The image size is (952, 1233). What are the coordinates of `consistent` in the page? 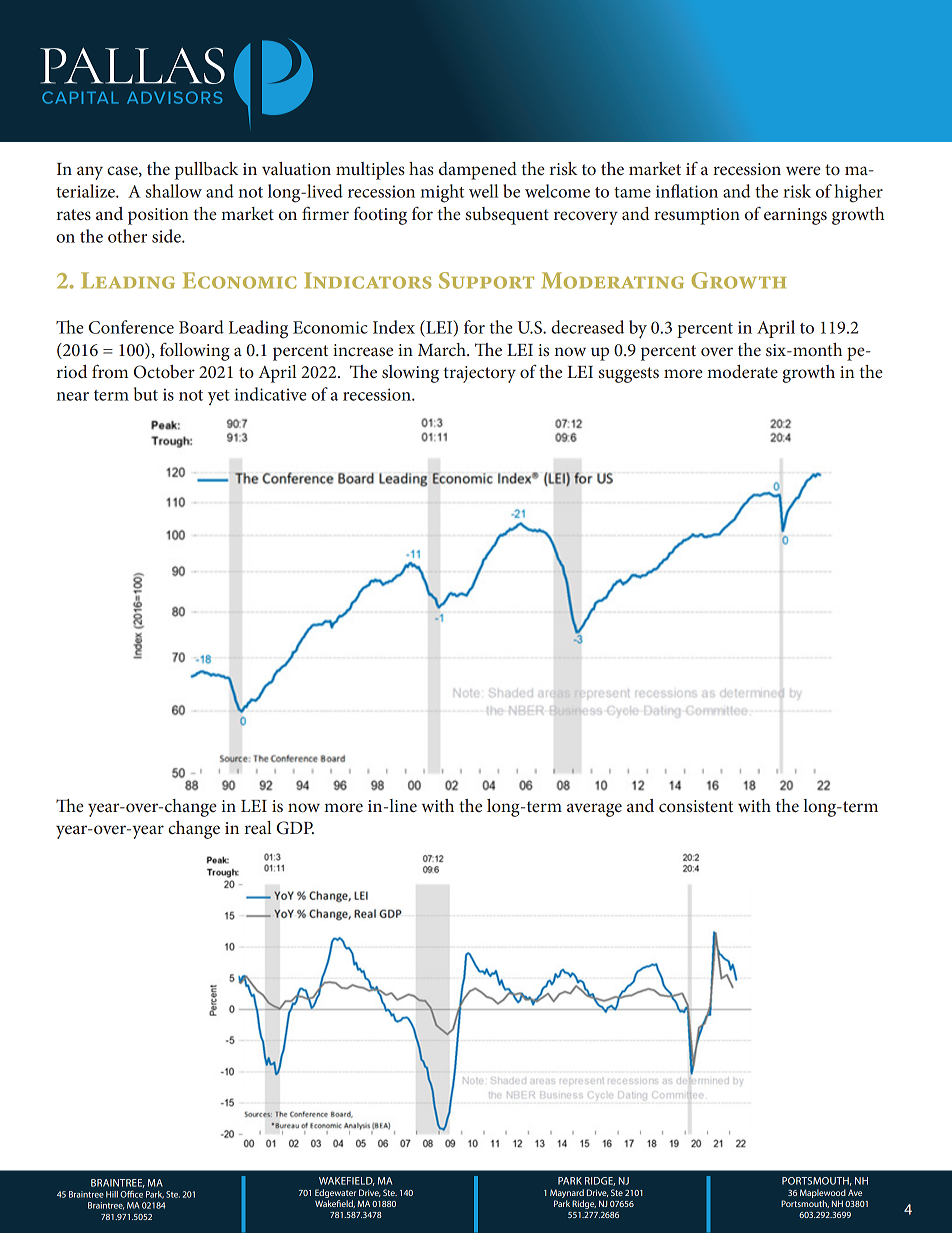 It's located at (696, 806).
